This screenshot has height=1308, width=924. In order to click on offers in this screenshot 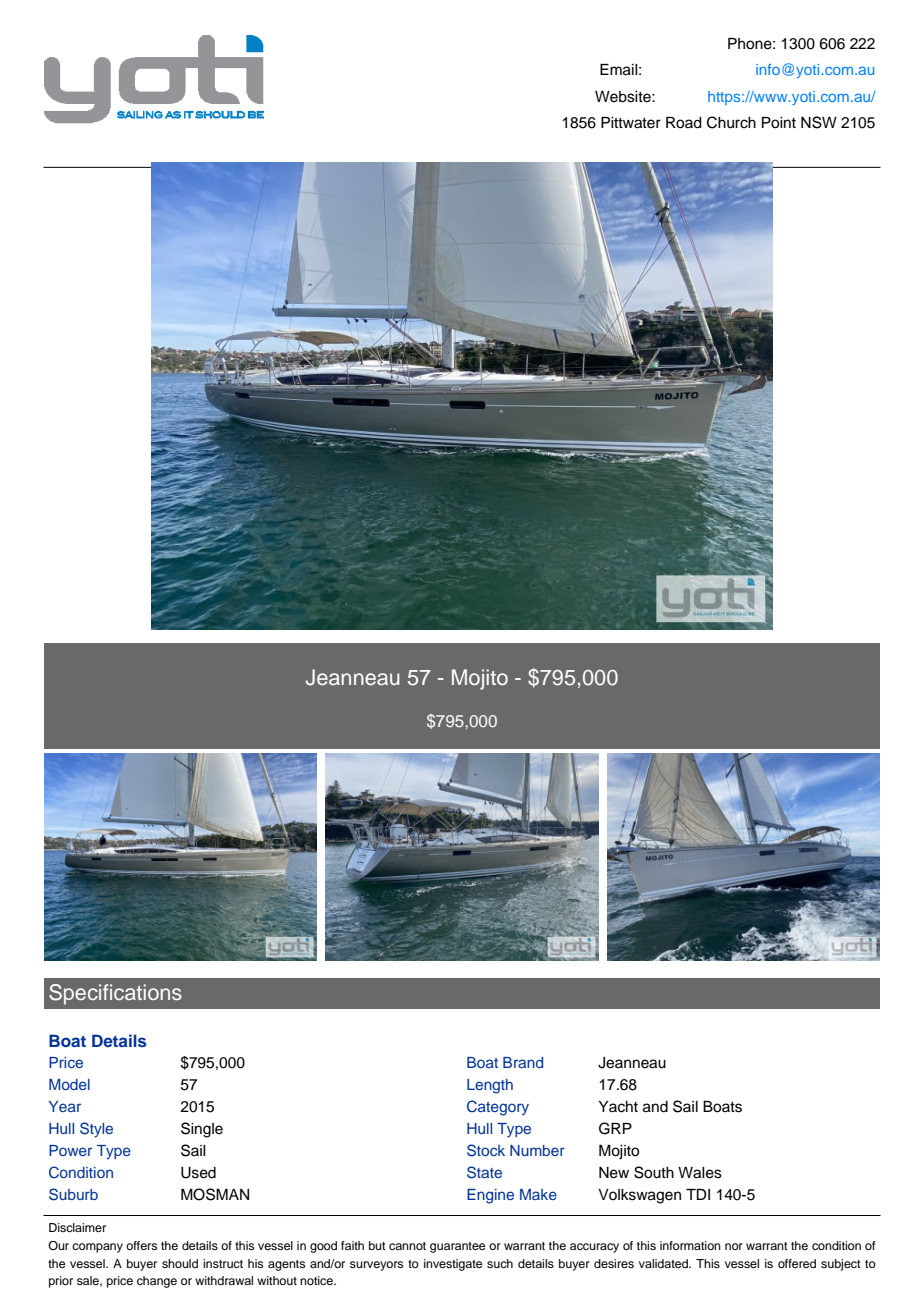, I will do `click(141, 1245)`.
